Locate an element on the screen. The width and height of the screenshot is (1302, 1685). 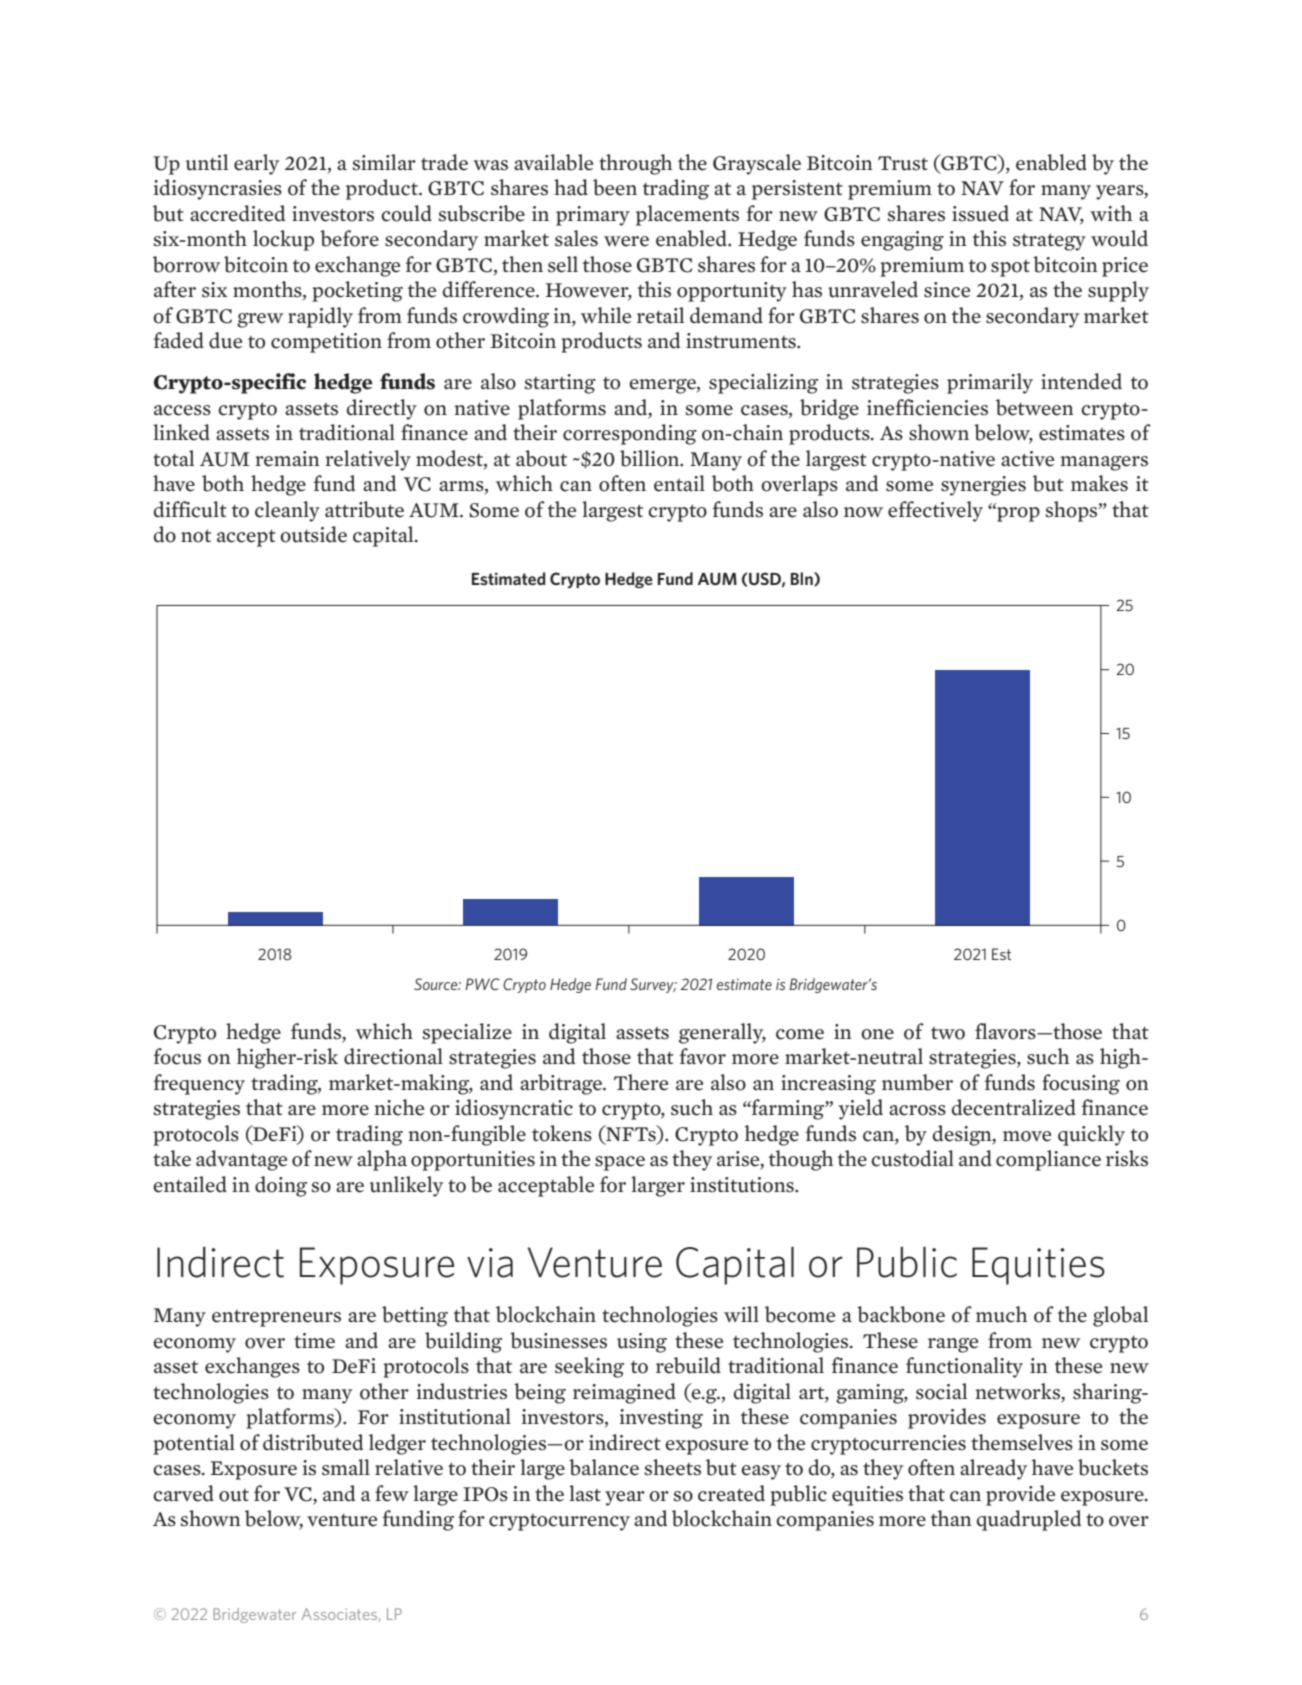
decentralized is located at coordinates (1014, 1107).
